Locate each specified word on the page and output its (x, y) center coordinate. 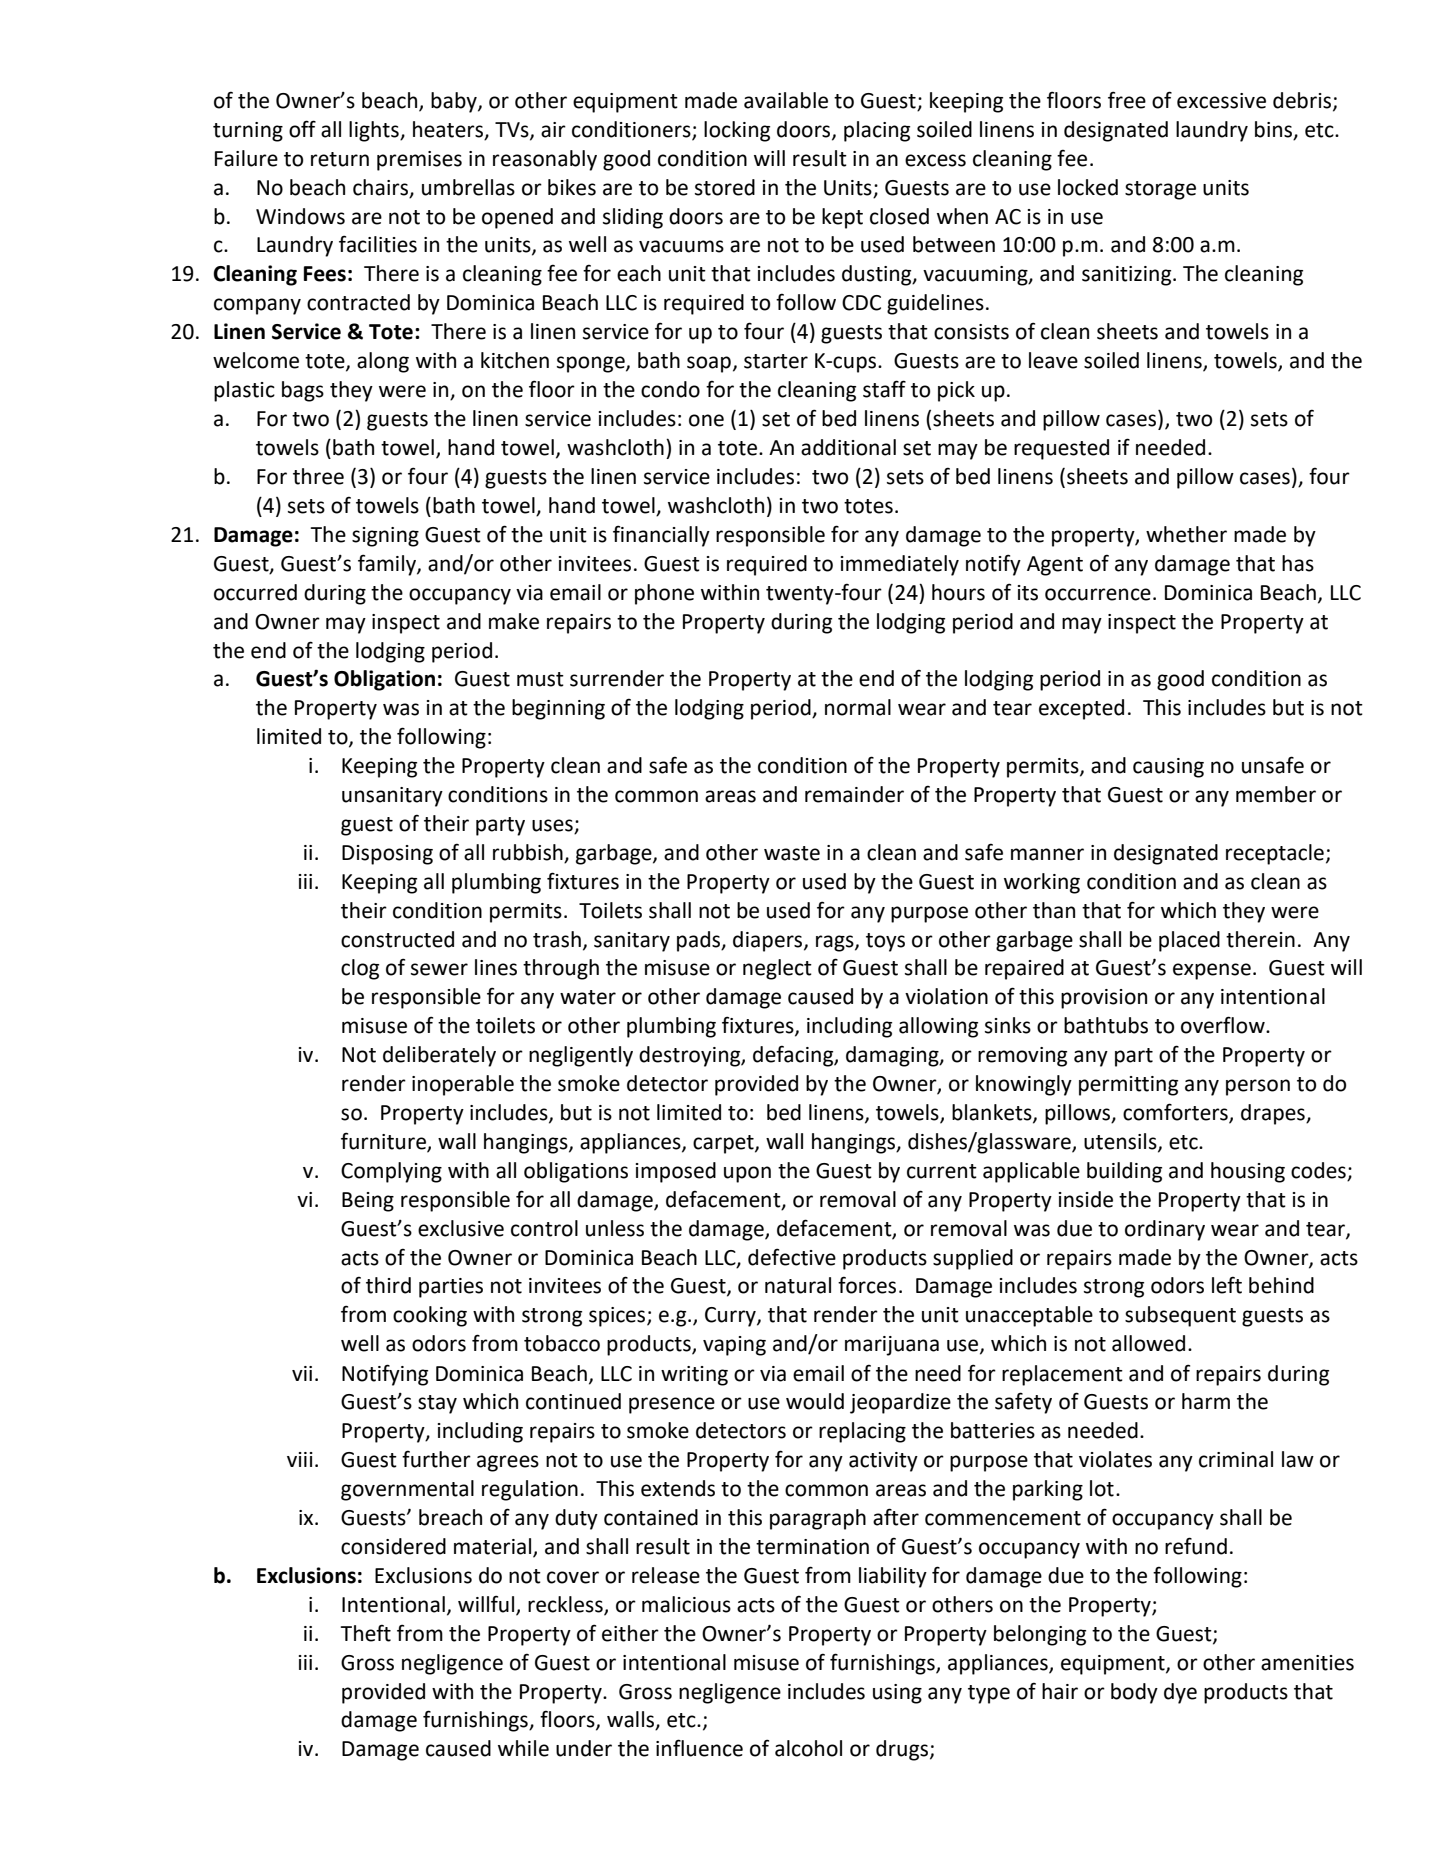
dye (1180, 1693)
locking (737, 131)
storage (1160, 190)
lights (375, 131)
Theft (365, 1633)
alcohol (808, 1748)
